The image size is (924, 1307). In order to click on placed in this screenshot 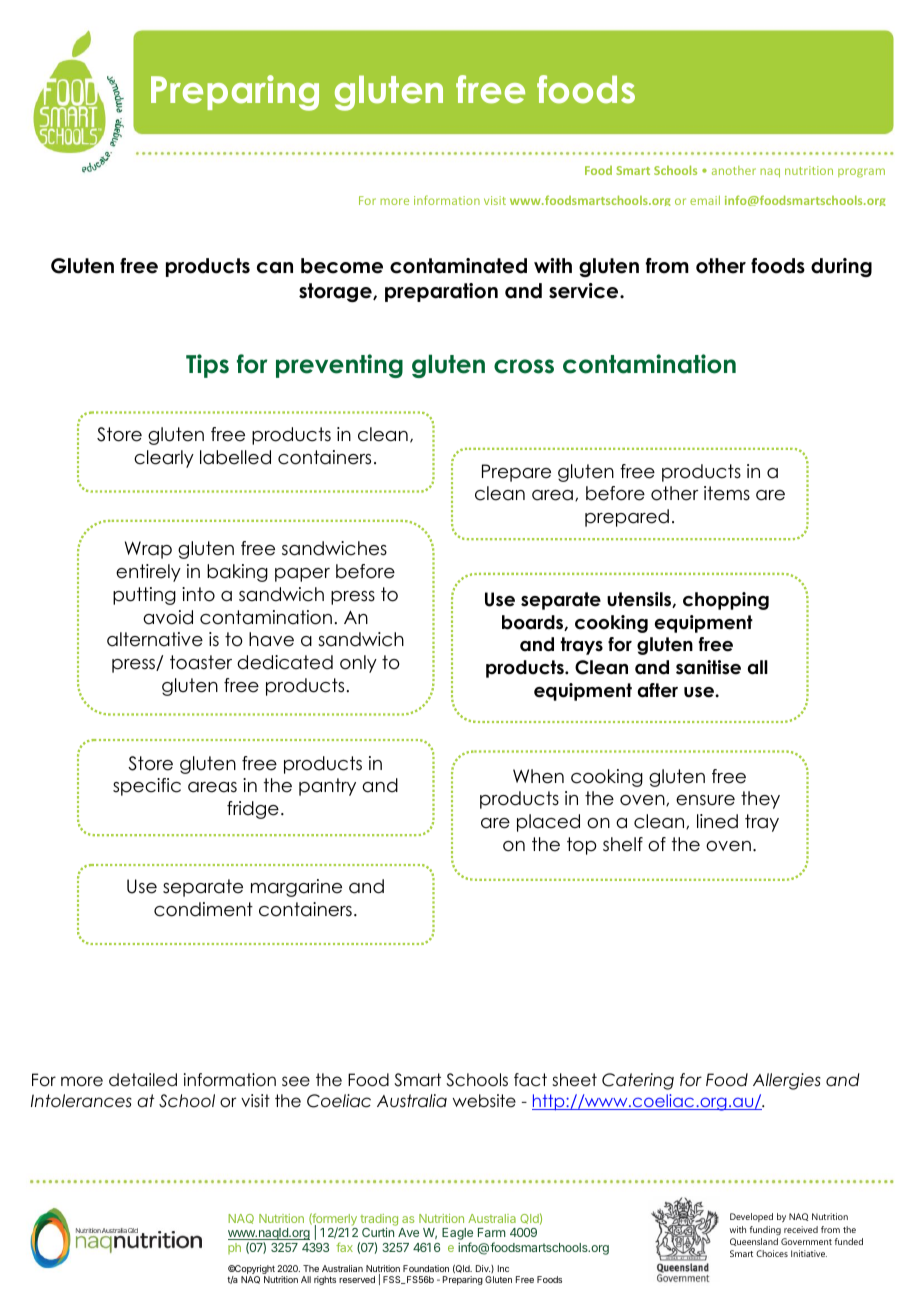, I will do `click(548, 823)`.
